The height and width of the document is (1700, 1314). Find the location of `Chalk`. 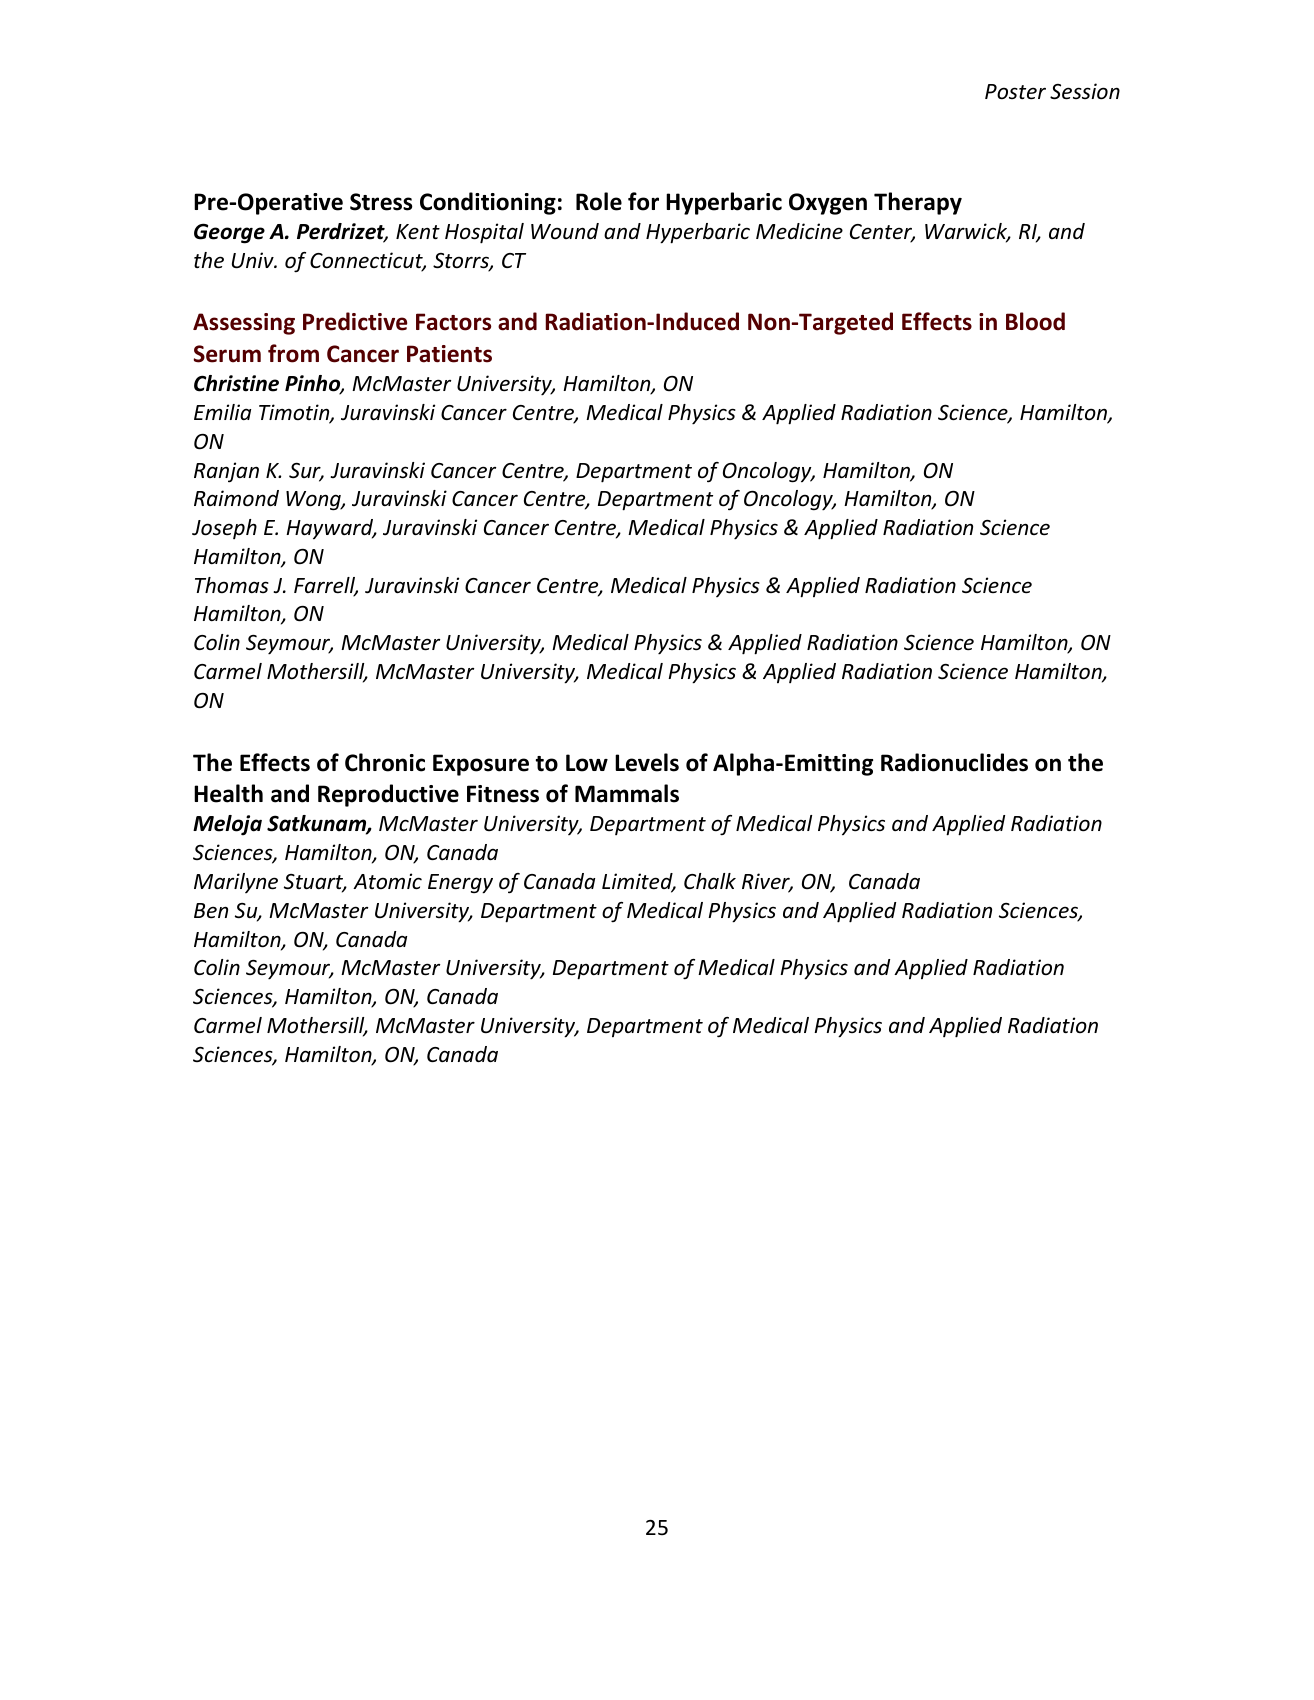

Chalk is located at coordinates (710, 881).
